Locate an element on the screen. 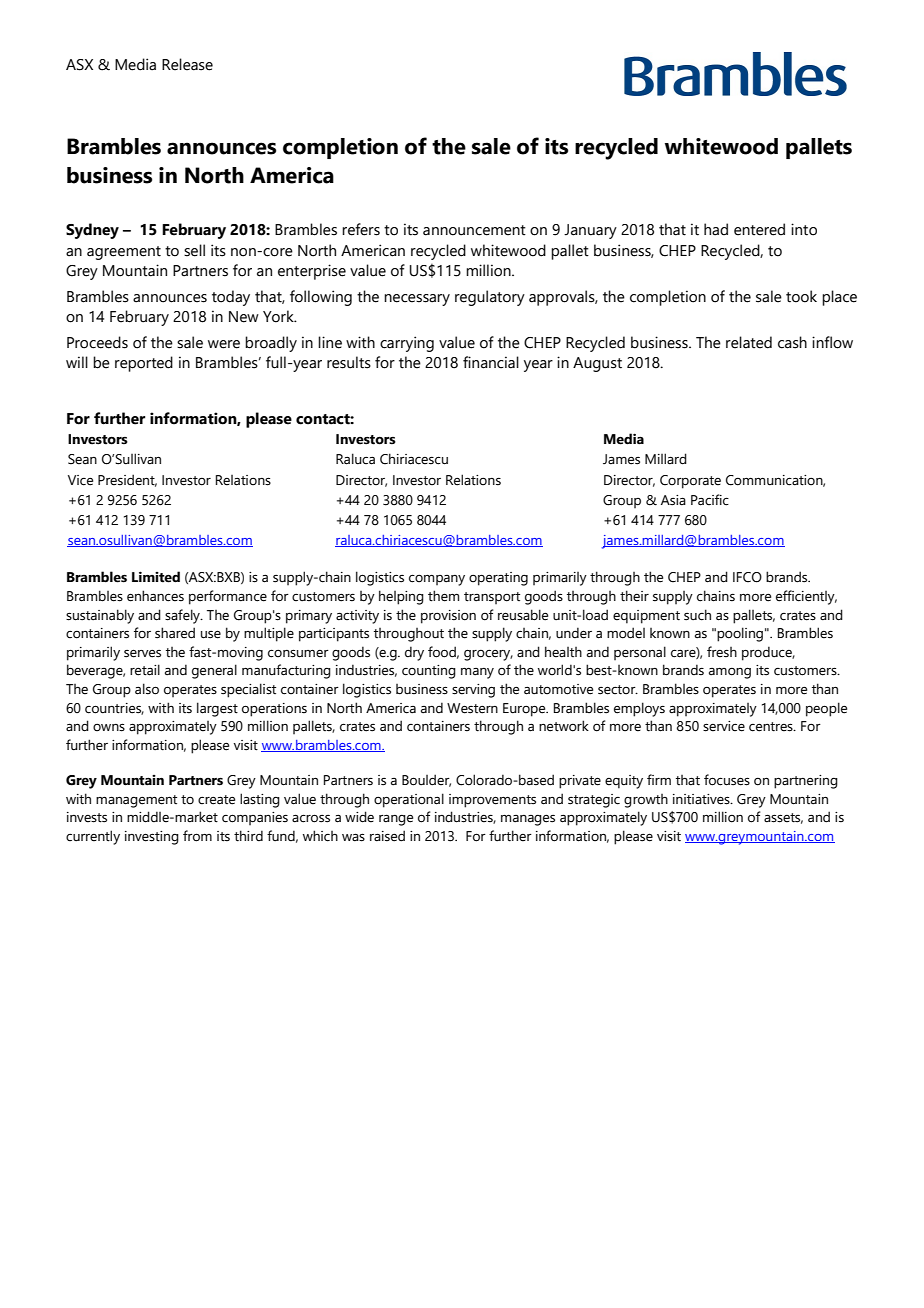 This screenshot has height=1308, width=924. shared is located at coordinates (175, 633).
